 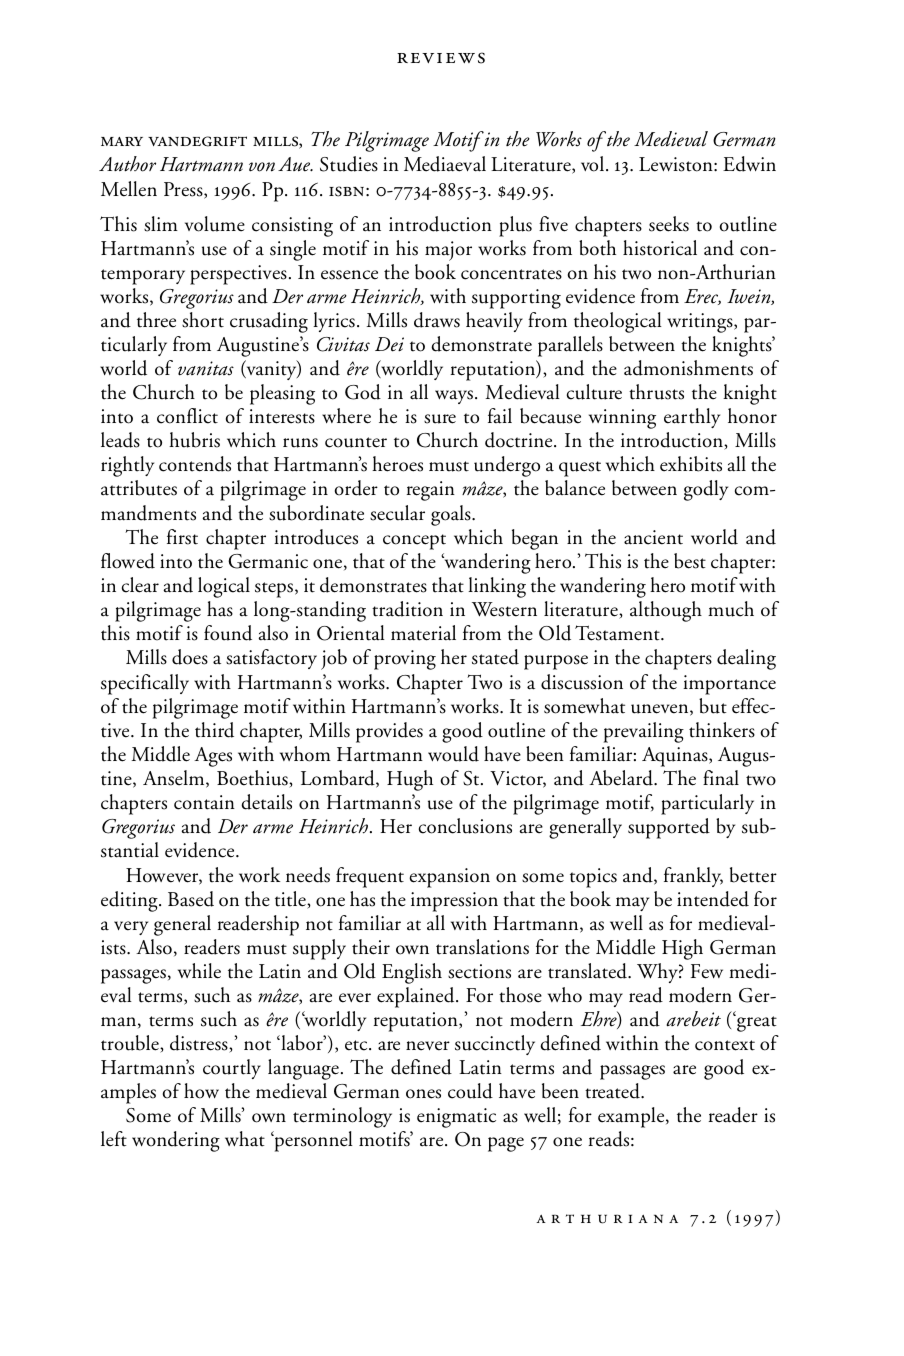 What do you see at coordinates (669, 828) in the page?
I see `supported` at bounding box center [669, 828].
